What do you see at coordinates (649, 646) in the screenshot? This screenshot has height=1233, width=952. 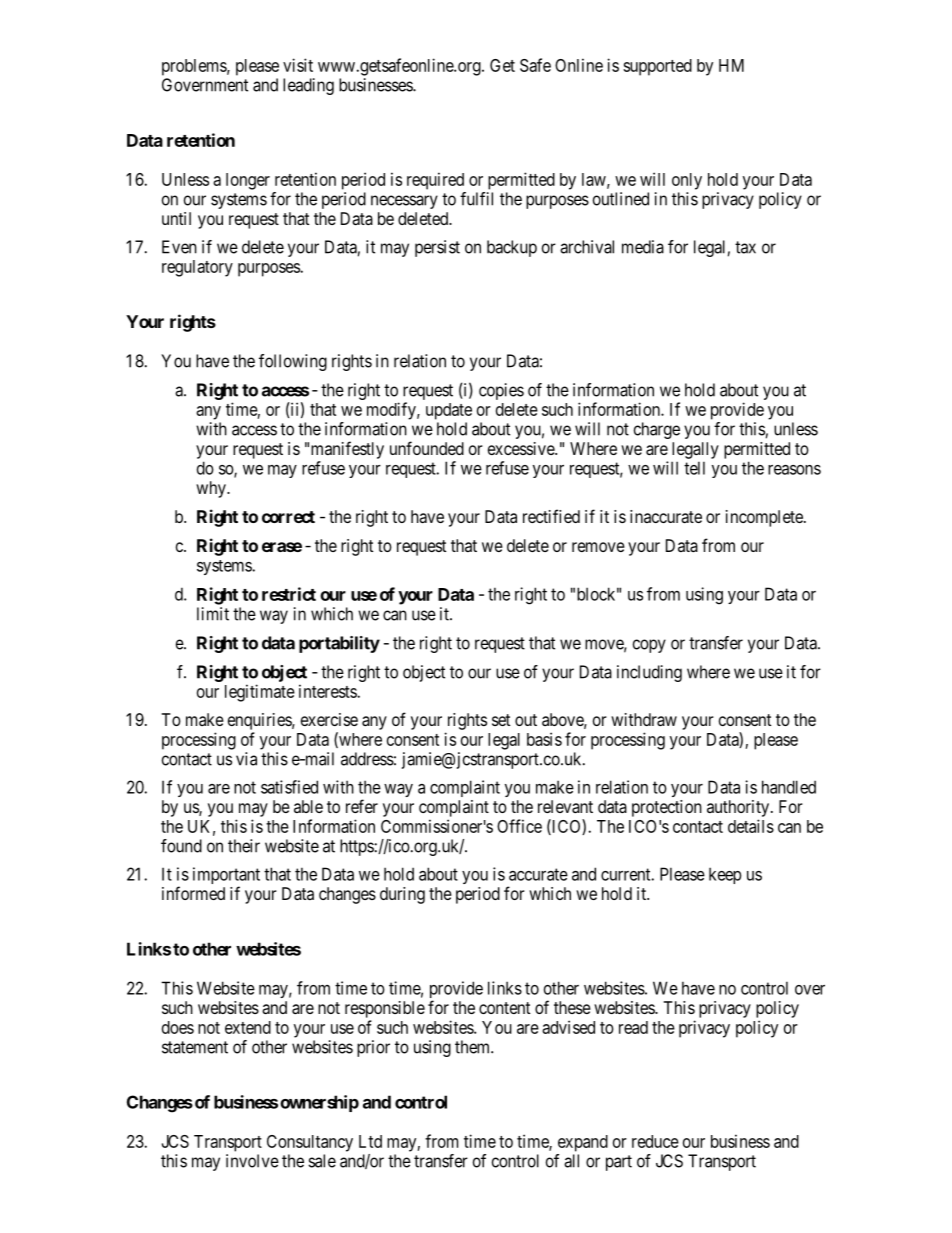 I see `copy` at bounding box center [649, 646].
